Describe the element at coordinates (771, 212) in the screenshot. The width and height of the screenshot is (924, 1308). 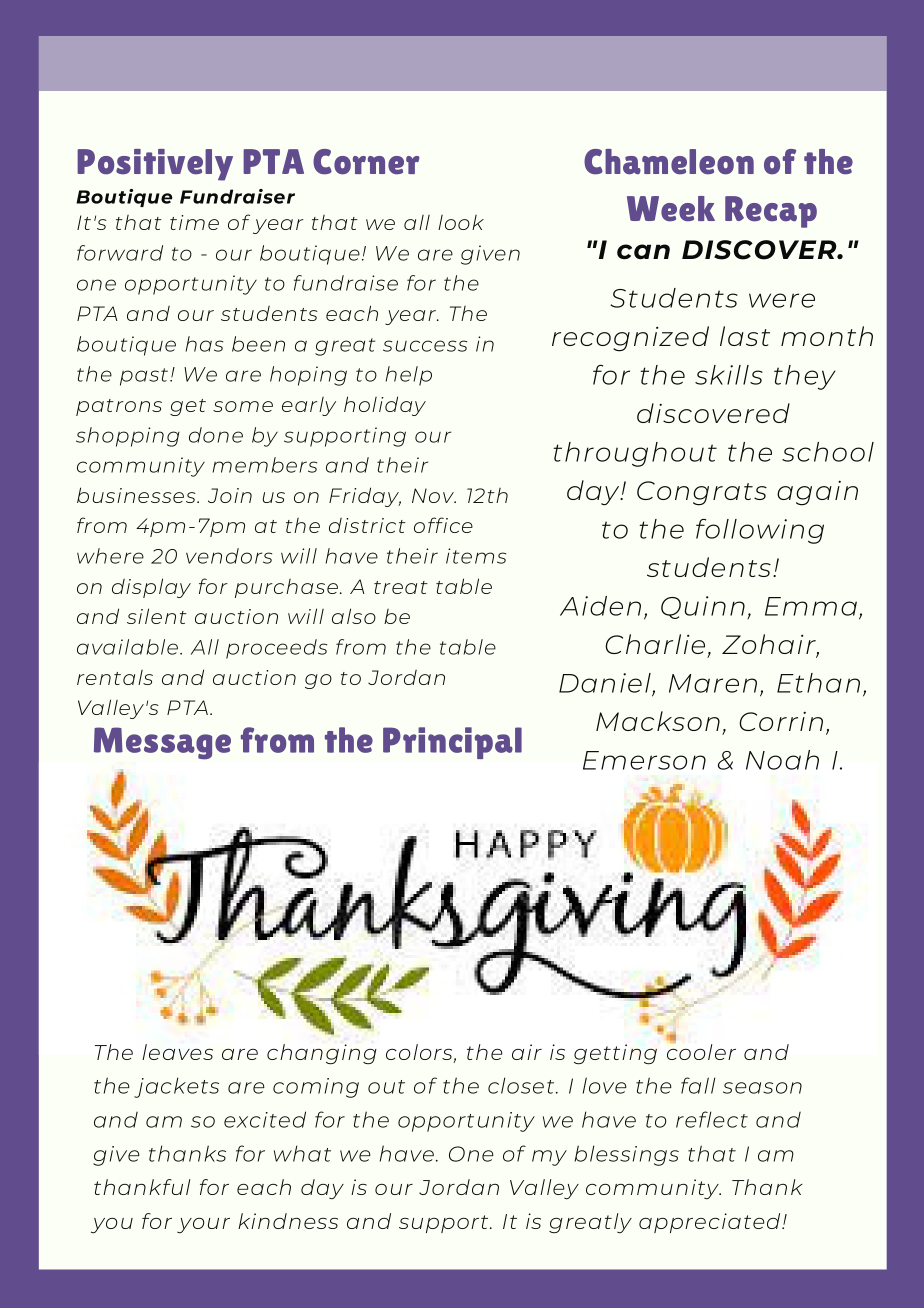
I see `Recap` at that location.
